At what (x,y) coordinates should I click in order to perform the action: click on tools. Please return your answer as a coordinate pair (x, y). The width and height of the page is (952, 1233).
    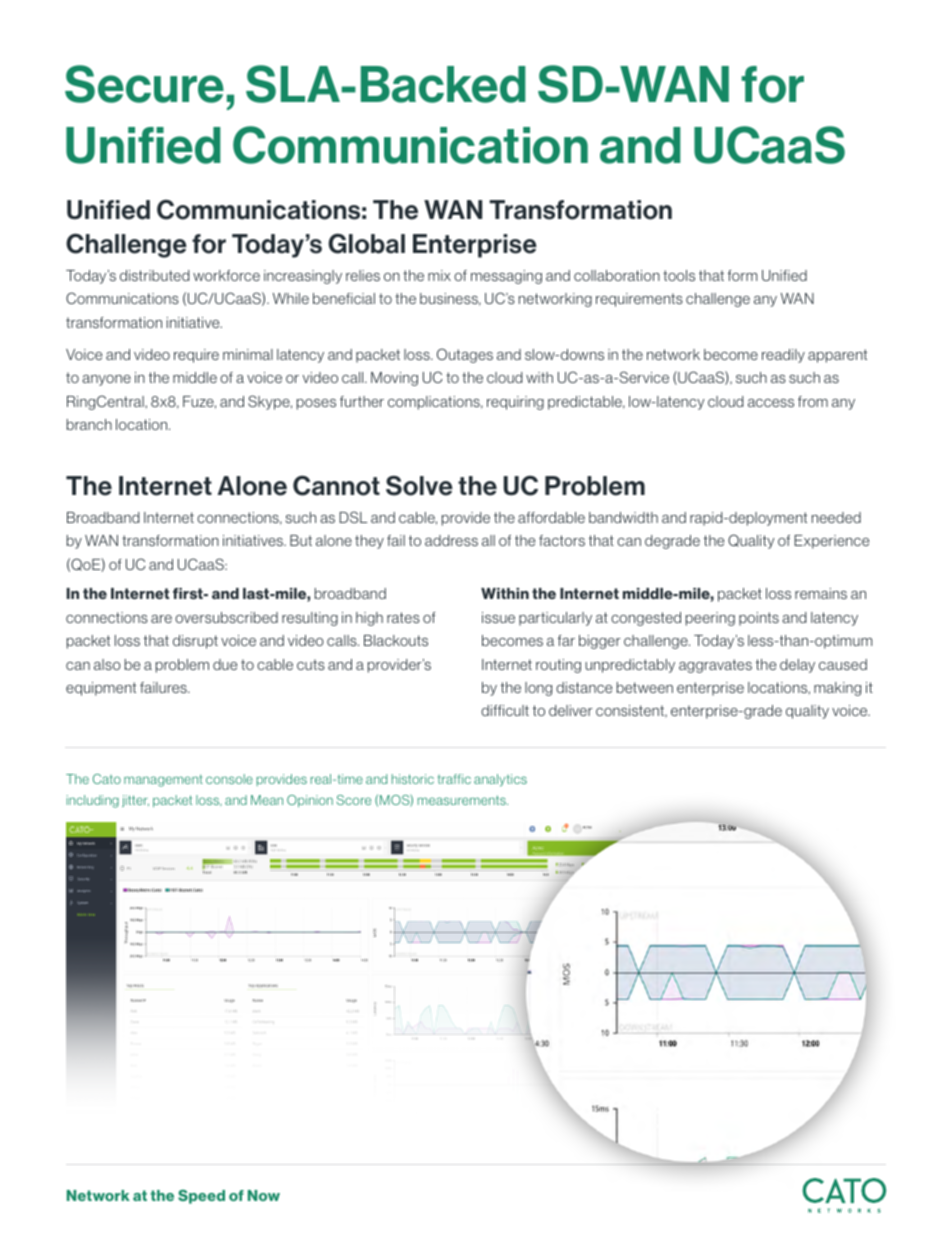
    Looking at the image, I should click on (679, 275).
